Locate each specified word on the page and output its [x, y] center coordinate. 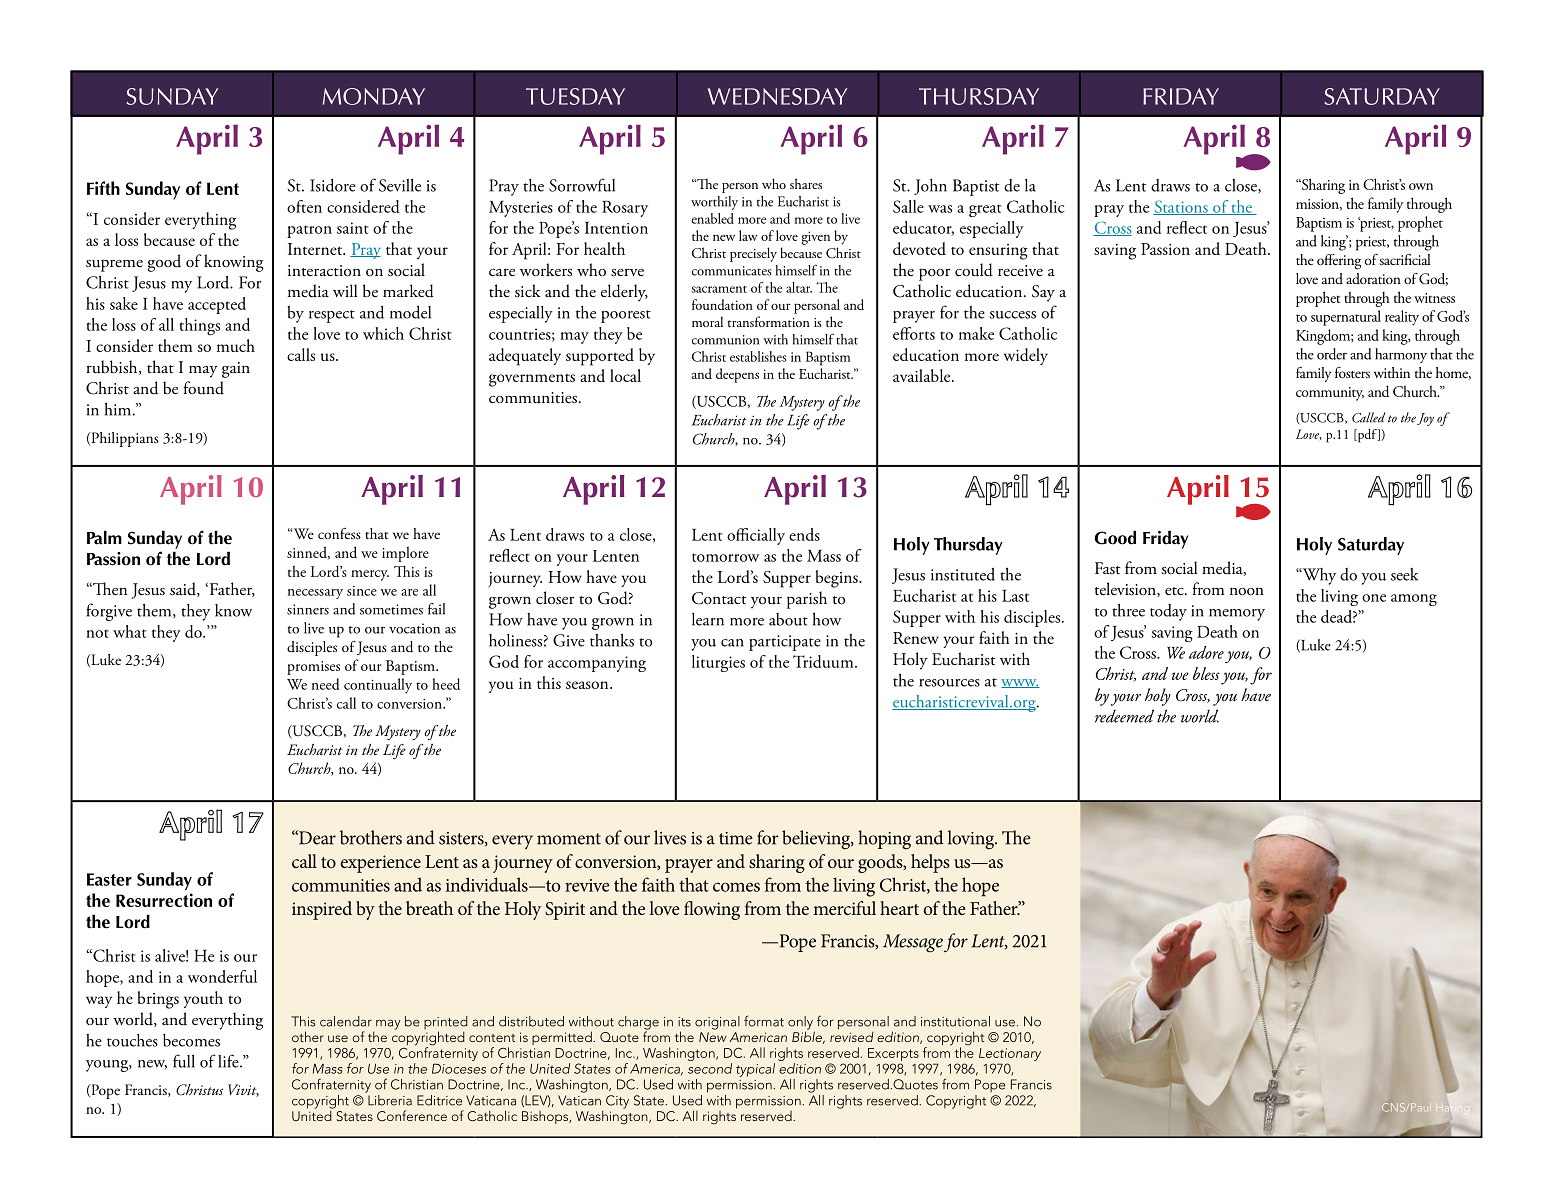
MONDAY [374, 96]
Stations [1181, 207]
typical [755, 1070]
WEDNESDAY [777, 96]
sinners [308, 609]
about [788, 619]
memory [1237, 615]
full [184, 1061]
